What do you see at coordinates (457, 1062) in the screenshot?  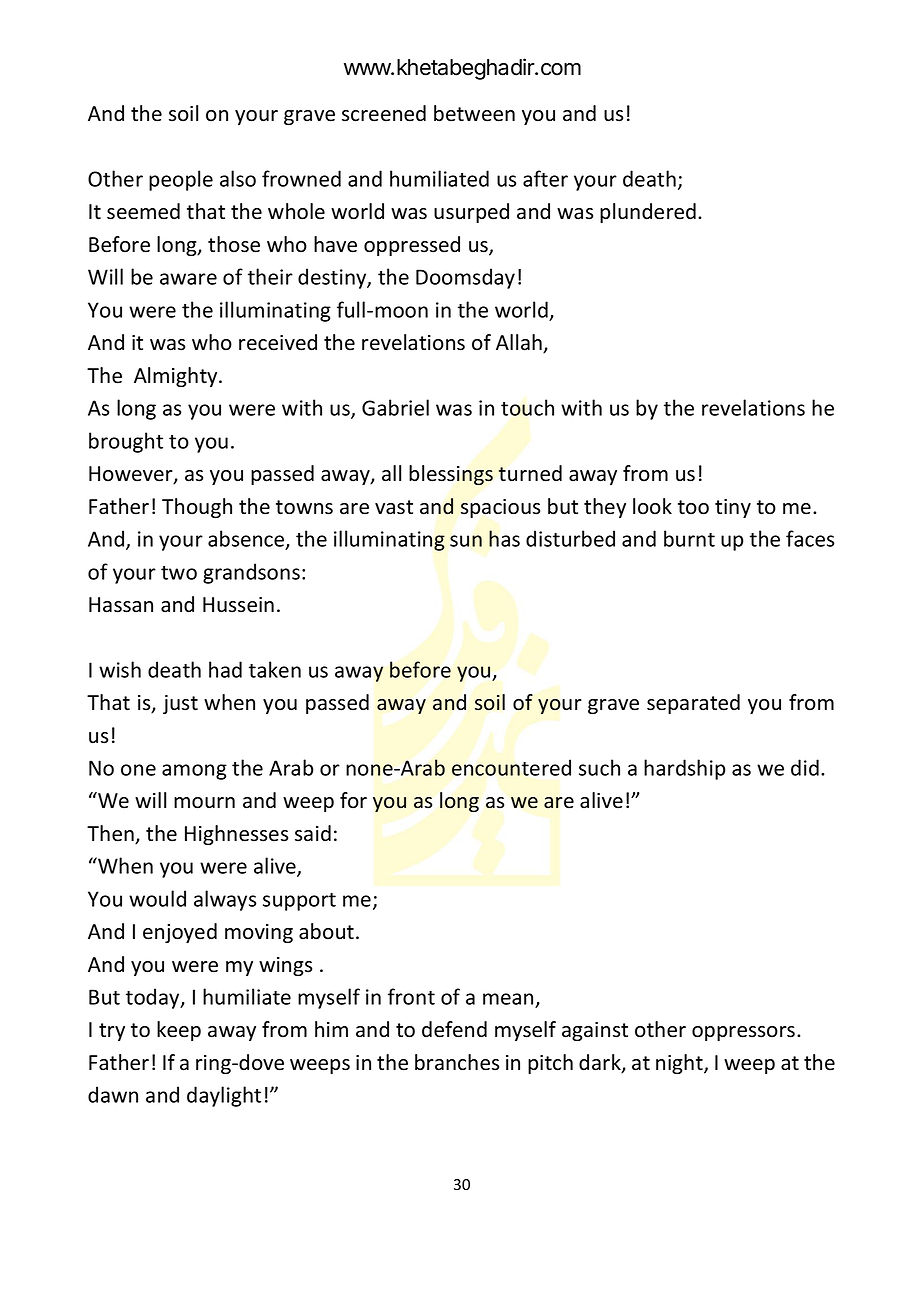 I see `branches` at bounding box center [457, 1062].
